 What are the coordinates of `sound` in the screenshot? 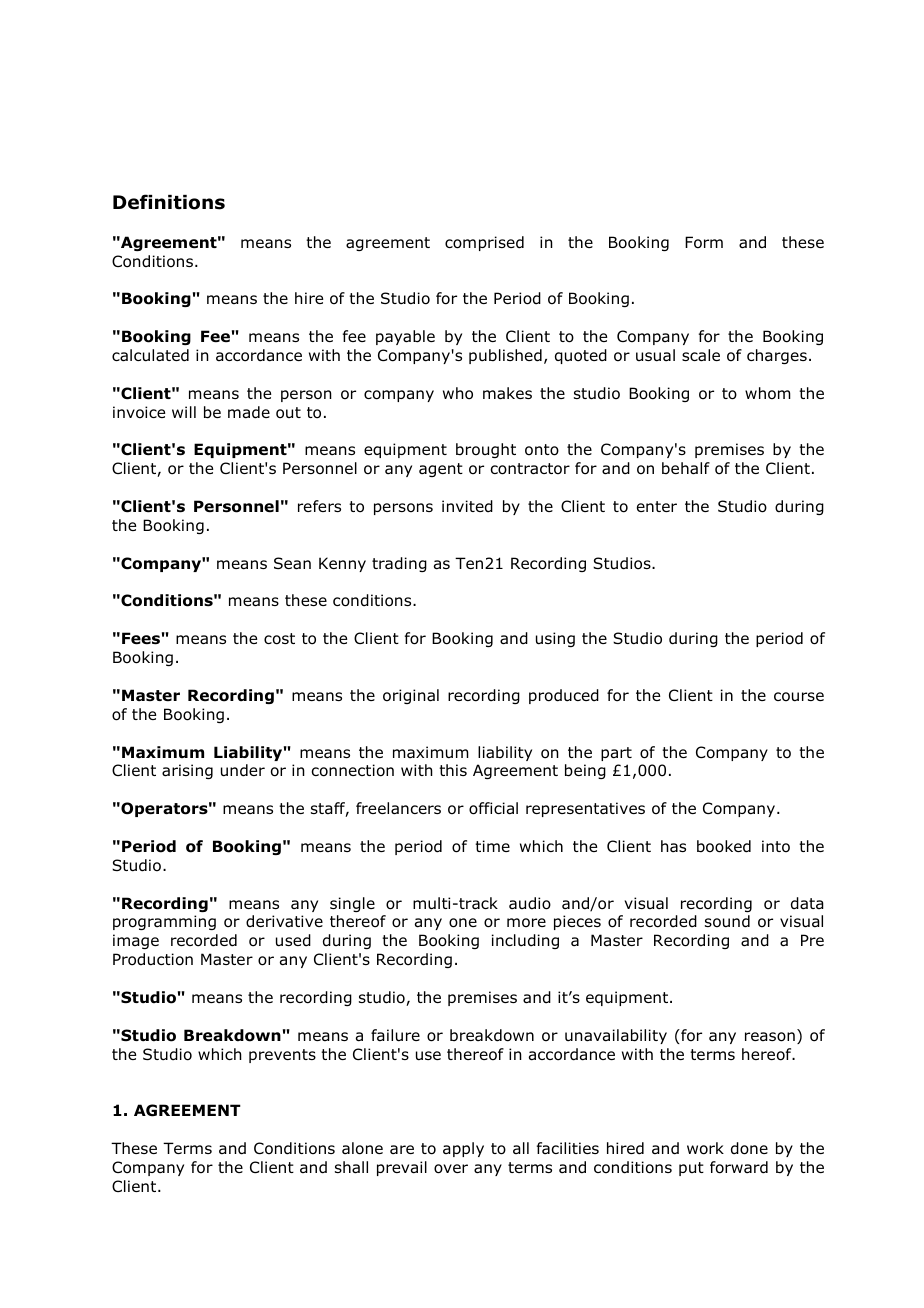 It's located at (727, 921).
